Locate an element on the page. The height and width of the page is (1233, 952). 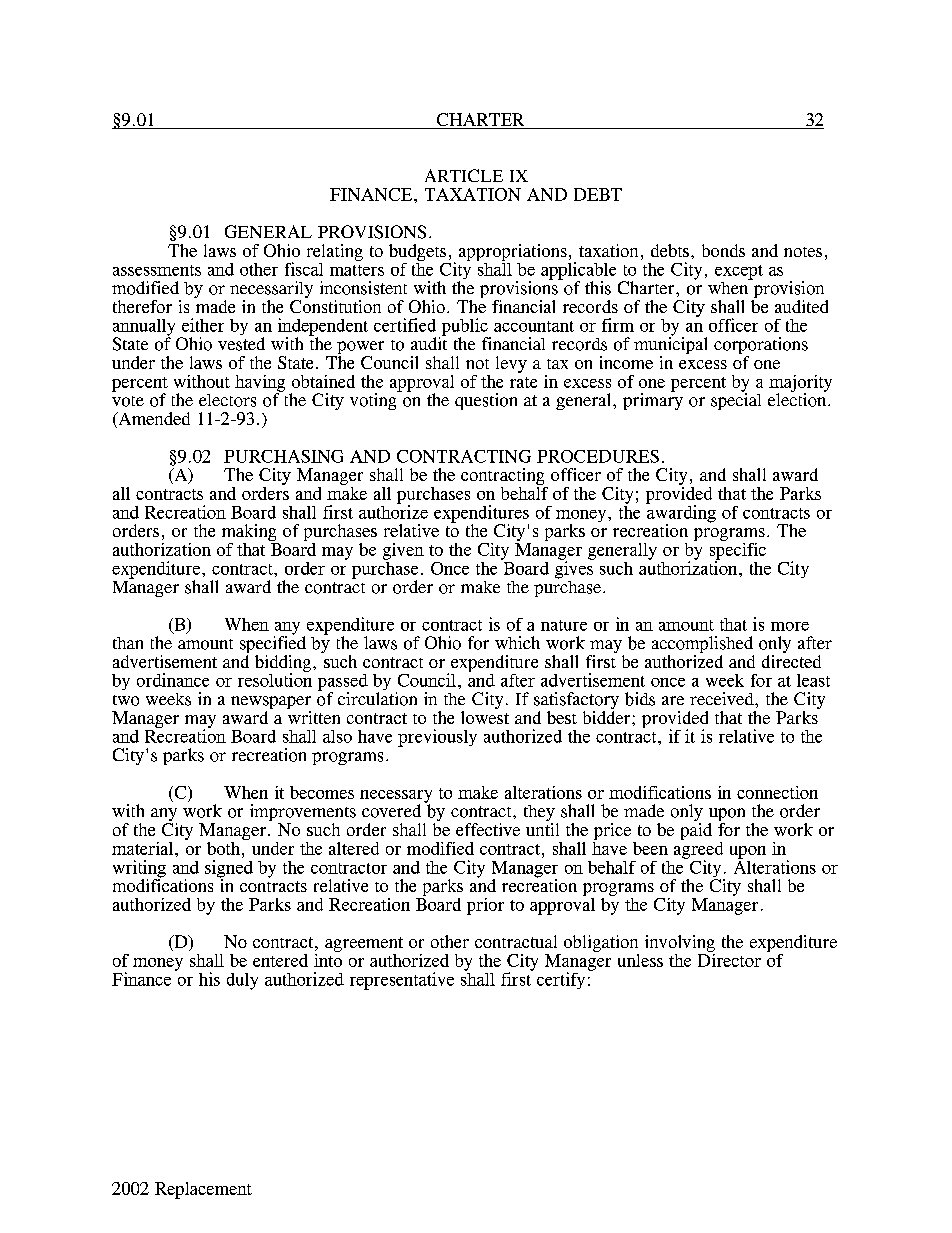
Replacement is located at coordinates (203, 1190).
